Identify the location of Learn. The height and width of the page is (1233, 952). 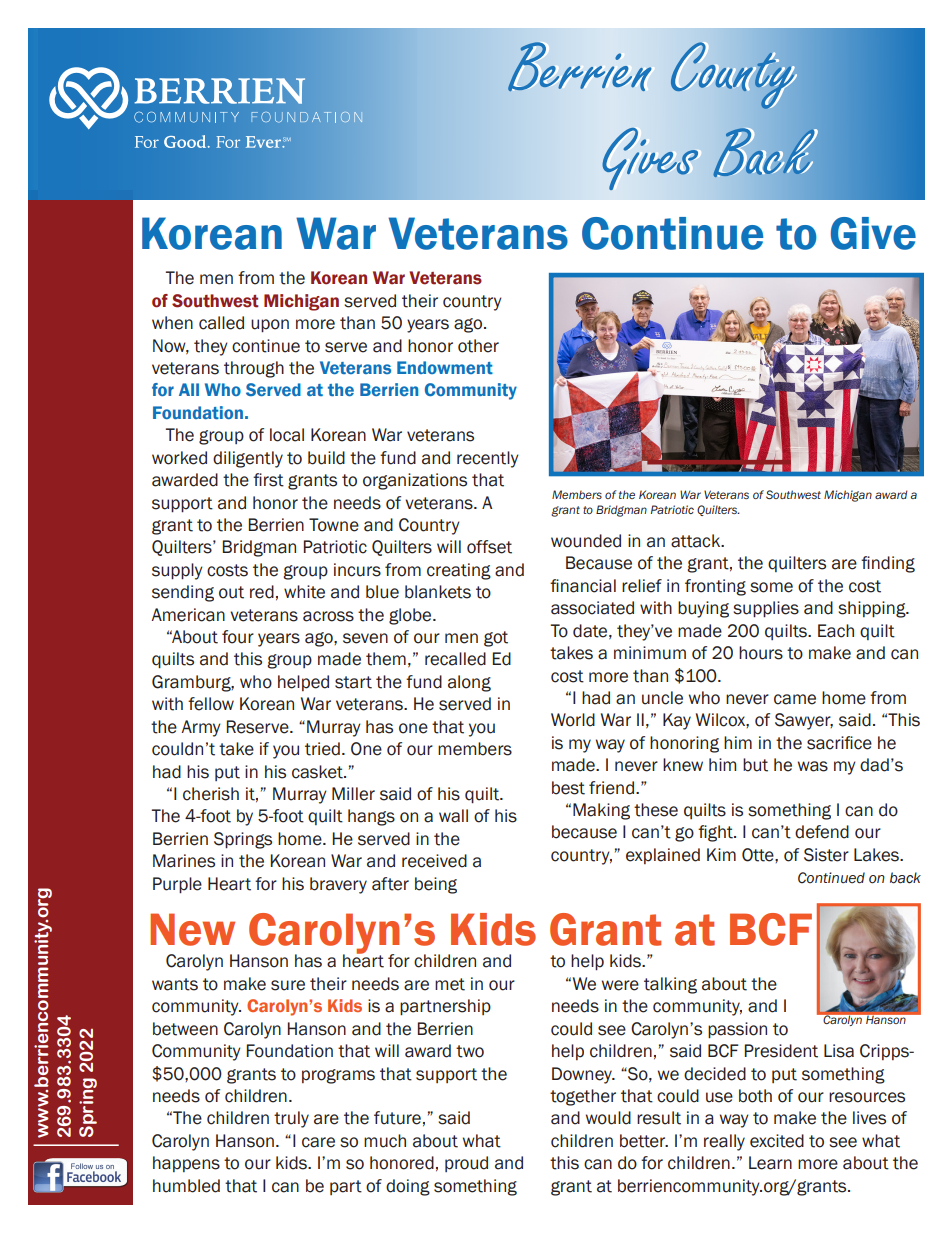
(770, 1163).
